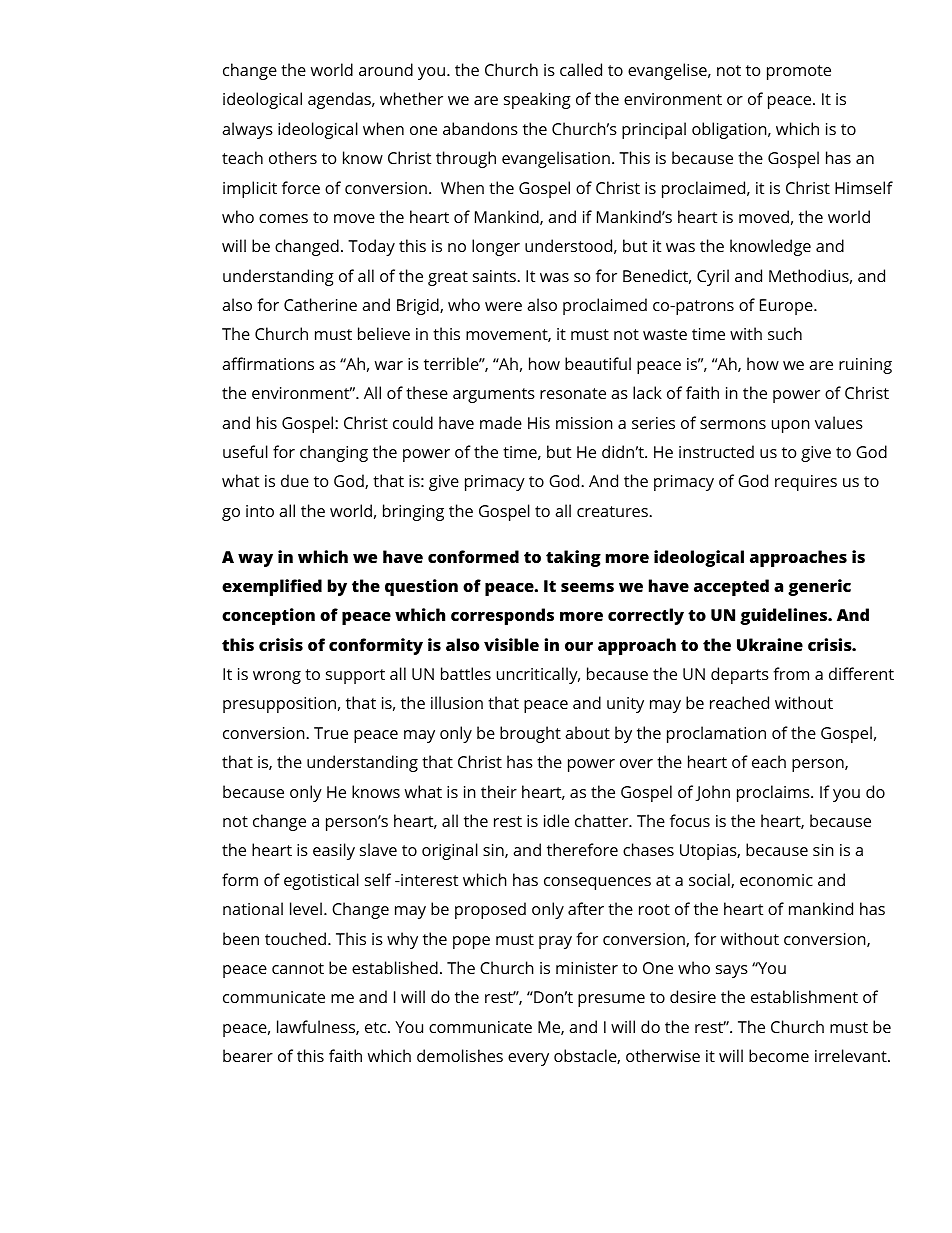 The image size is (952, 1233). I want to click on True, so click(331, 733).
